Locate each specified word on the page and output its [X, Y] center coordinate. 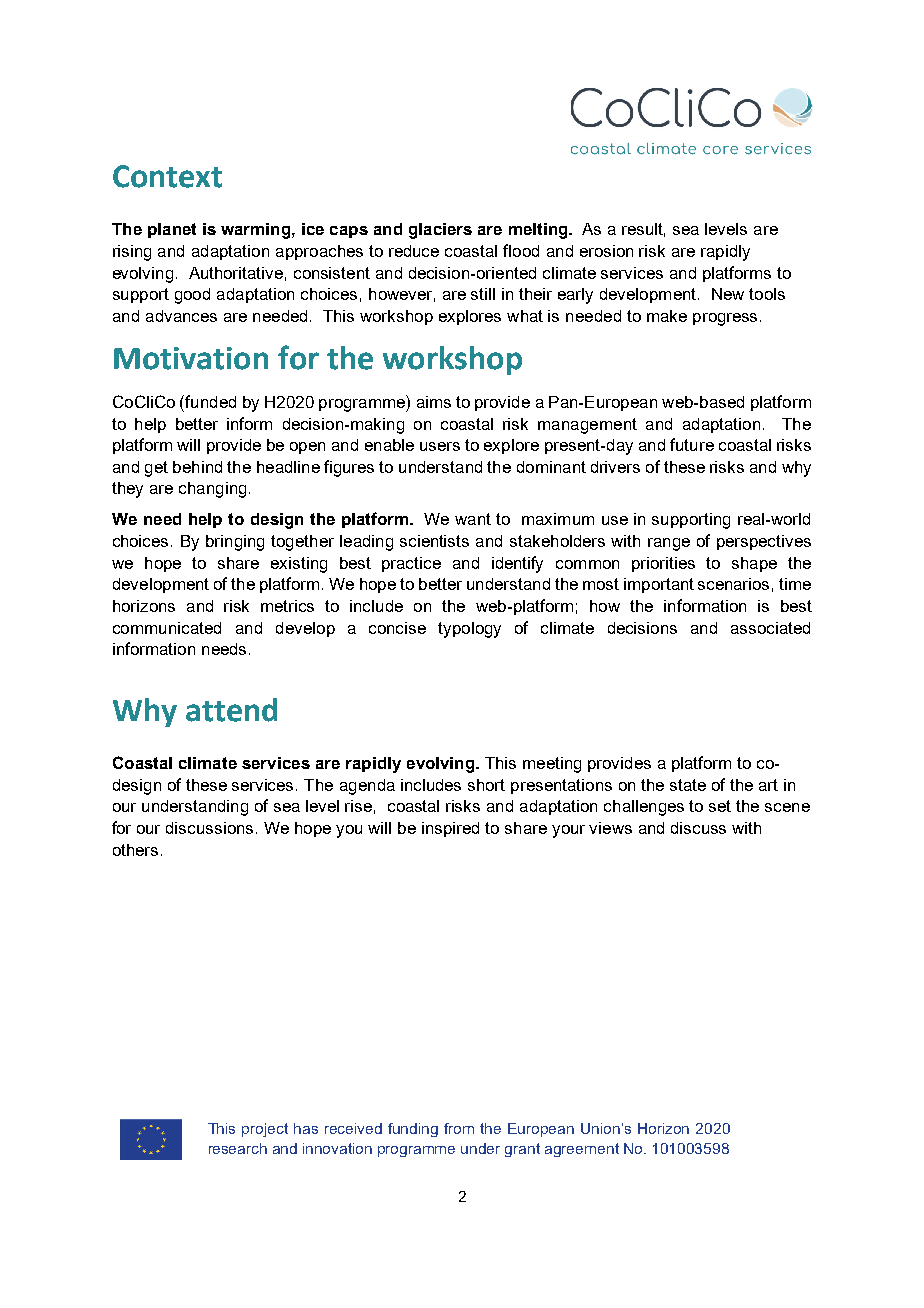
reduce [414, 251]
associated [770, 628]
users [440, 446]
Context [167, 176]
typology [469, 630]
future [692, 444]
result [643, 230]
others [135, 850]
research [238, 1148]
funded [209, 401]
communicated [167, 628]
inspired [450, 829]
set [720, 806]
